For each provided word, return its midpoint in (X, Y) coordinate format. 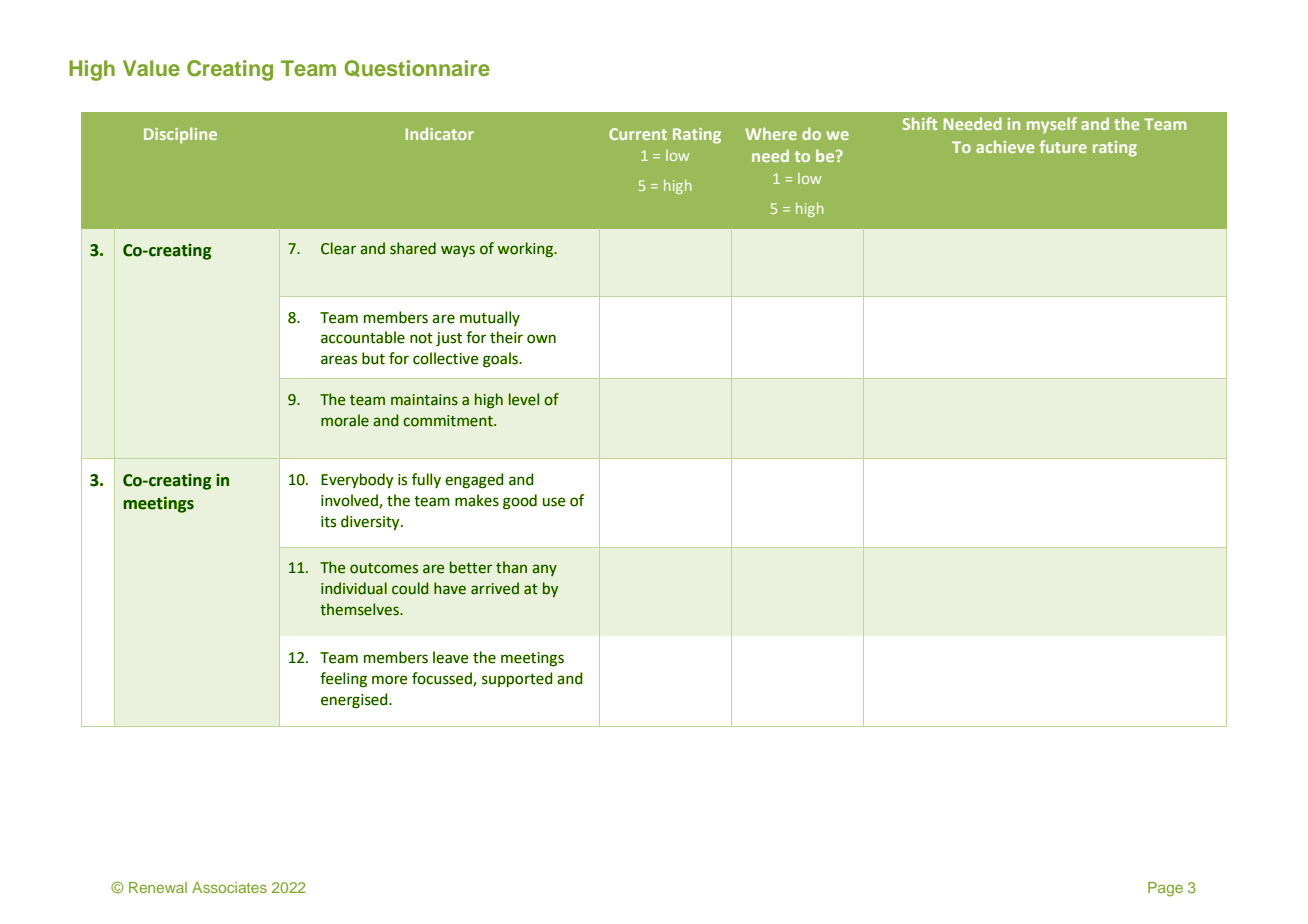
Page (1165, 889)
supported (517, 680)
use (554, 502)
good (520, 502)
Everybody (357, 481)
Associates (229, 887)
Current (638, 134)
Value (151, 68)
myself (1052, 125)
